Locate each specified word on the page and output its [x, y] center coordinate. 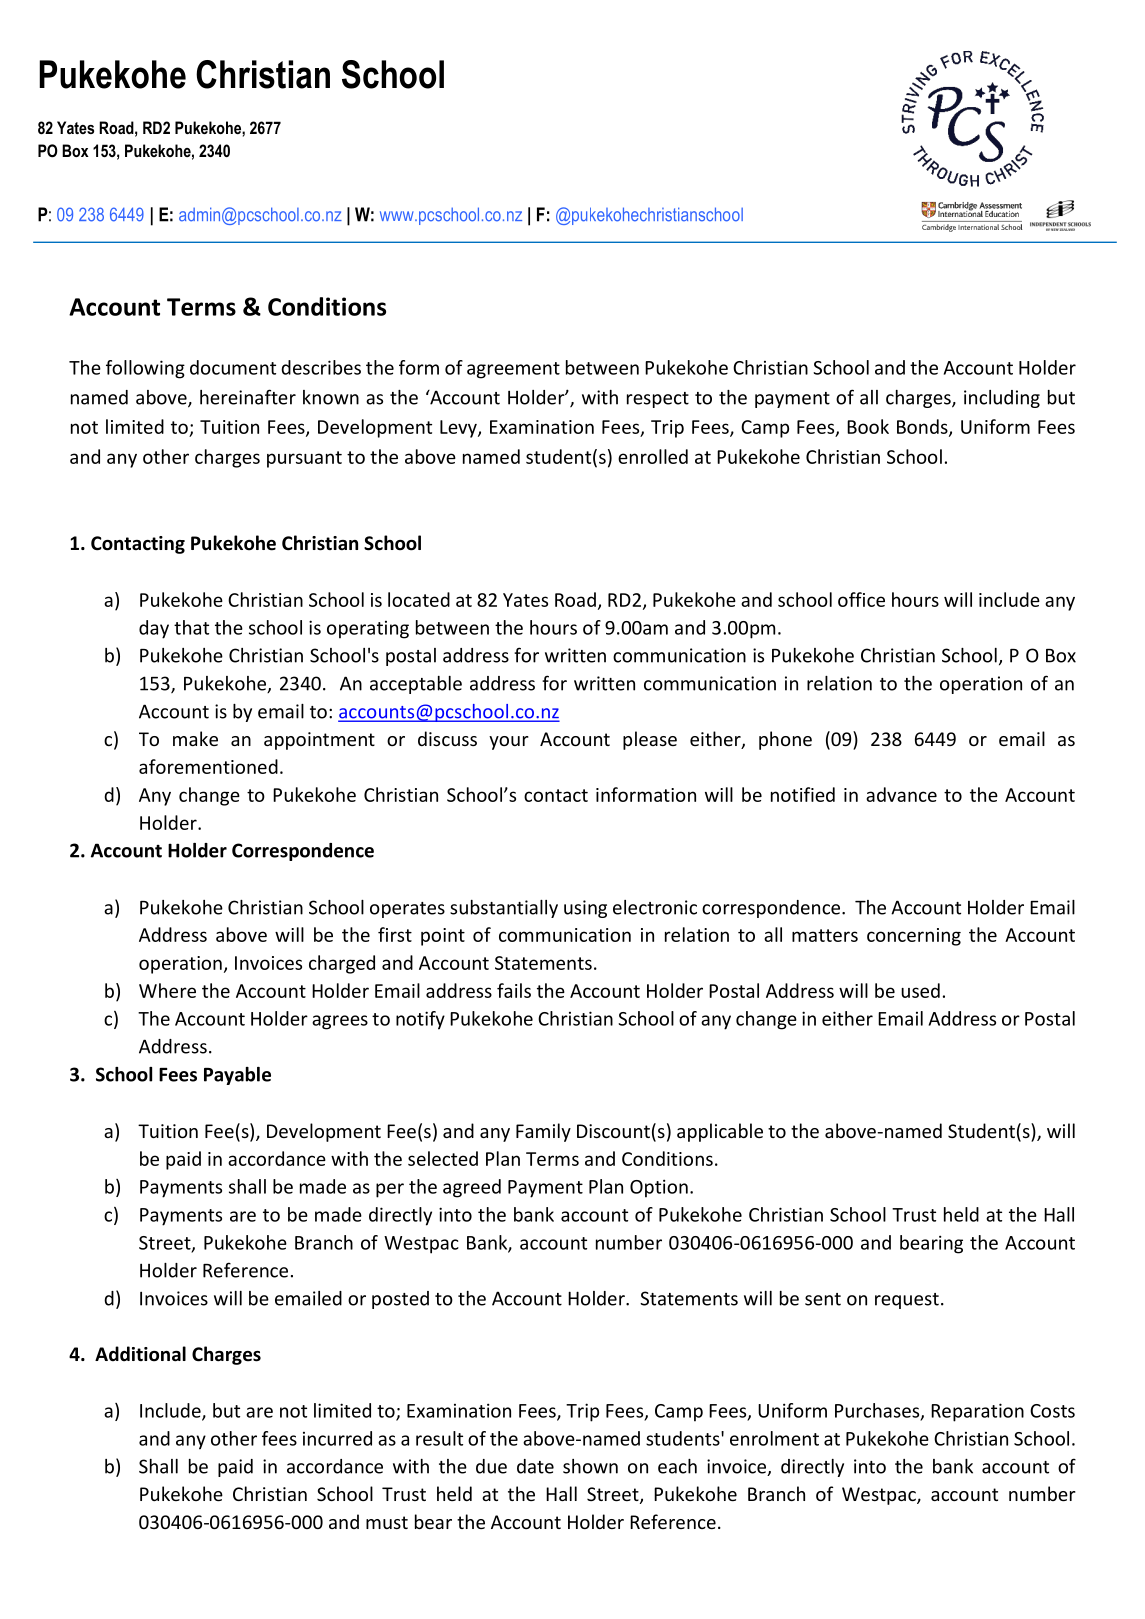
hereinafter [248, 397]
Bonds [923, 428]
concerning [914, 937]
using [585, 909]
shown [590, 1466]
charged [342, 964]
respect [658, 400]
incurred [337, 1438]
